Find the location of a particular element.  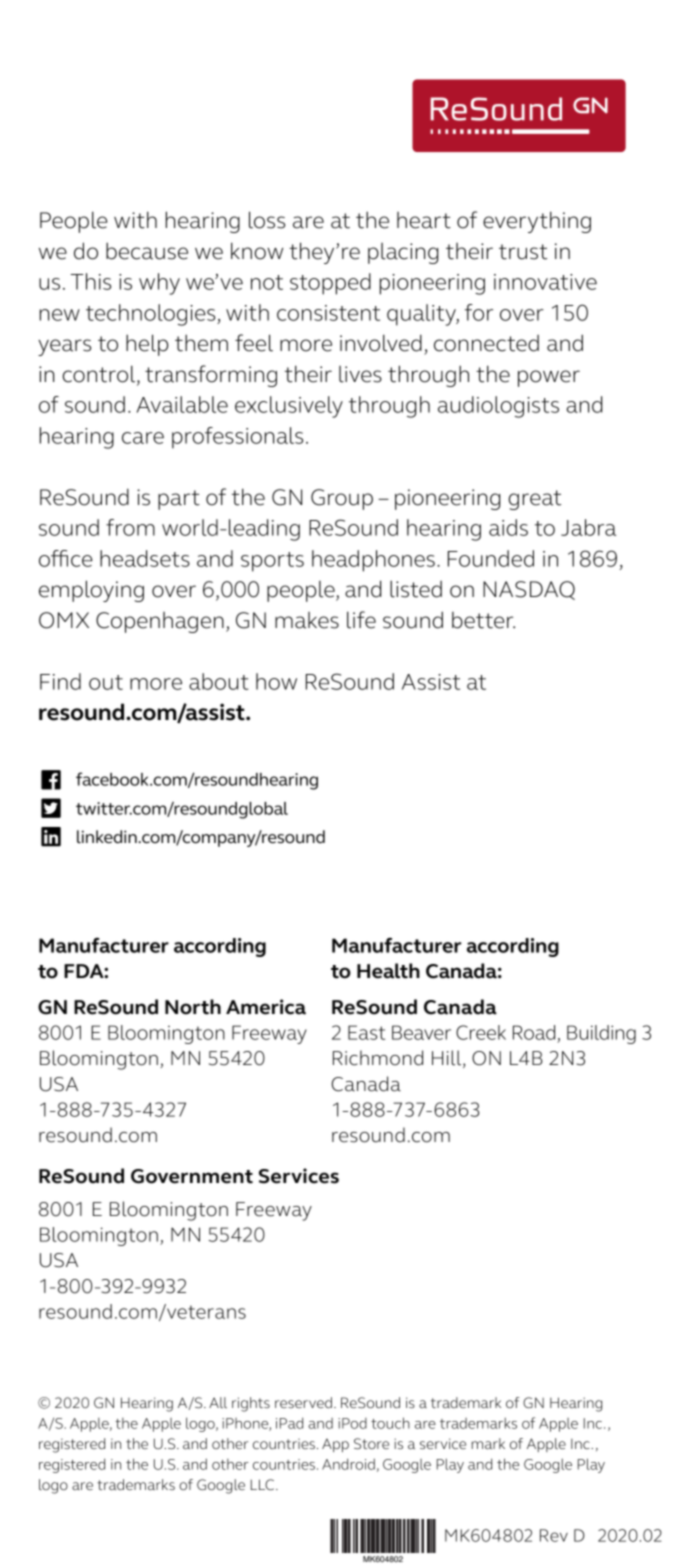

Road is located at coordinates (534, 1032).
